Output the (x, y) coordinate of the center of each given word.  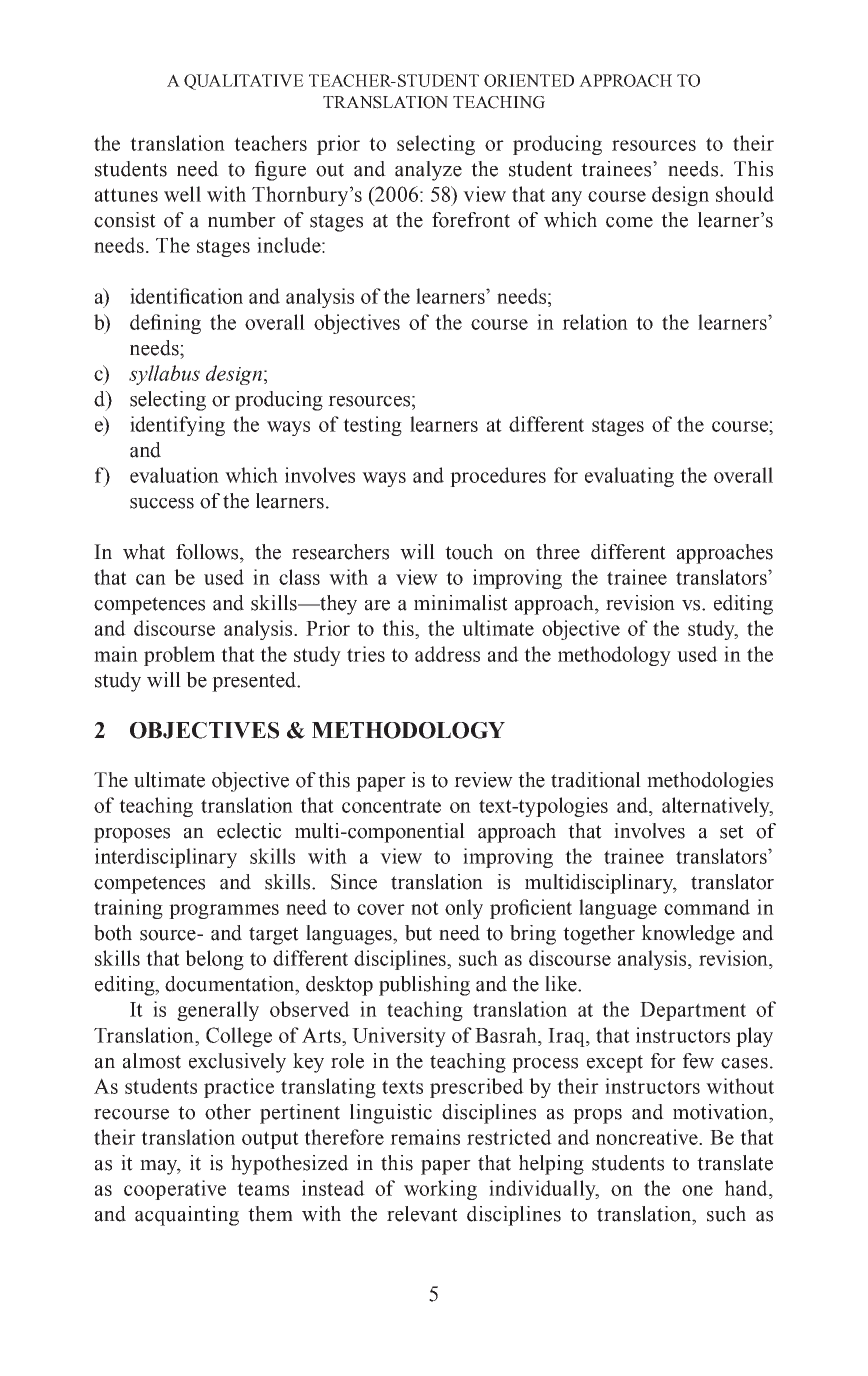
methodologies (710, 782)
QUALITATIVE (244, 82)
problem (179, 656)
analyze (428, 171)
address (447, 654)
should (745, 194)
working (440, 1190)
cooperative (175, 1190)
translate (735, 1163)
